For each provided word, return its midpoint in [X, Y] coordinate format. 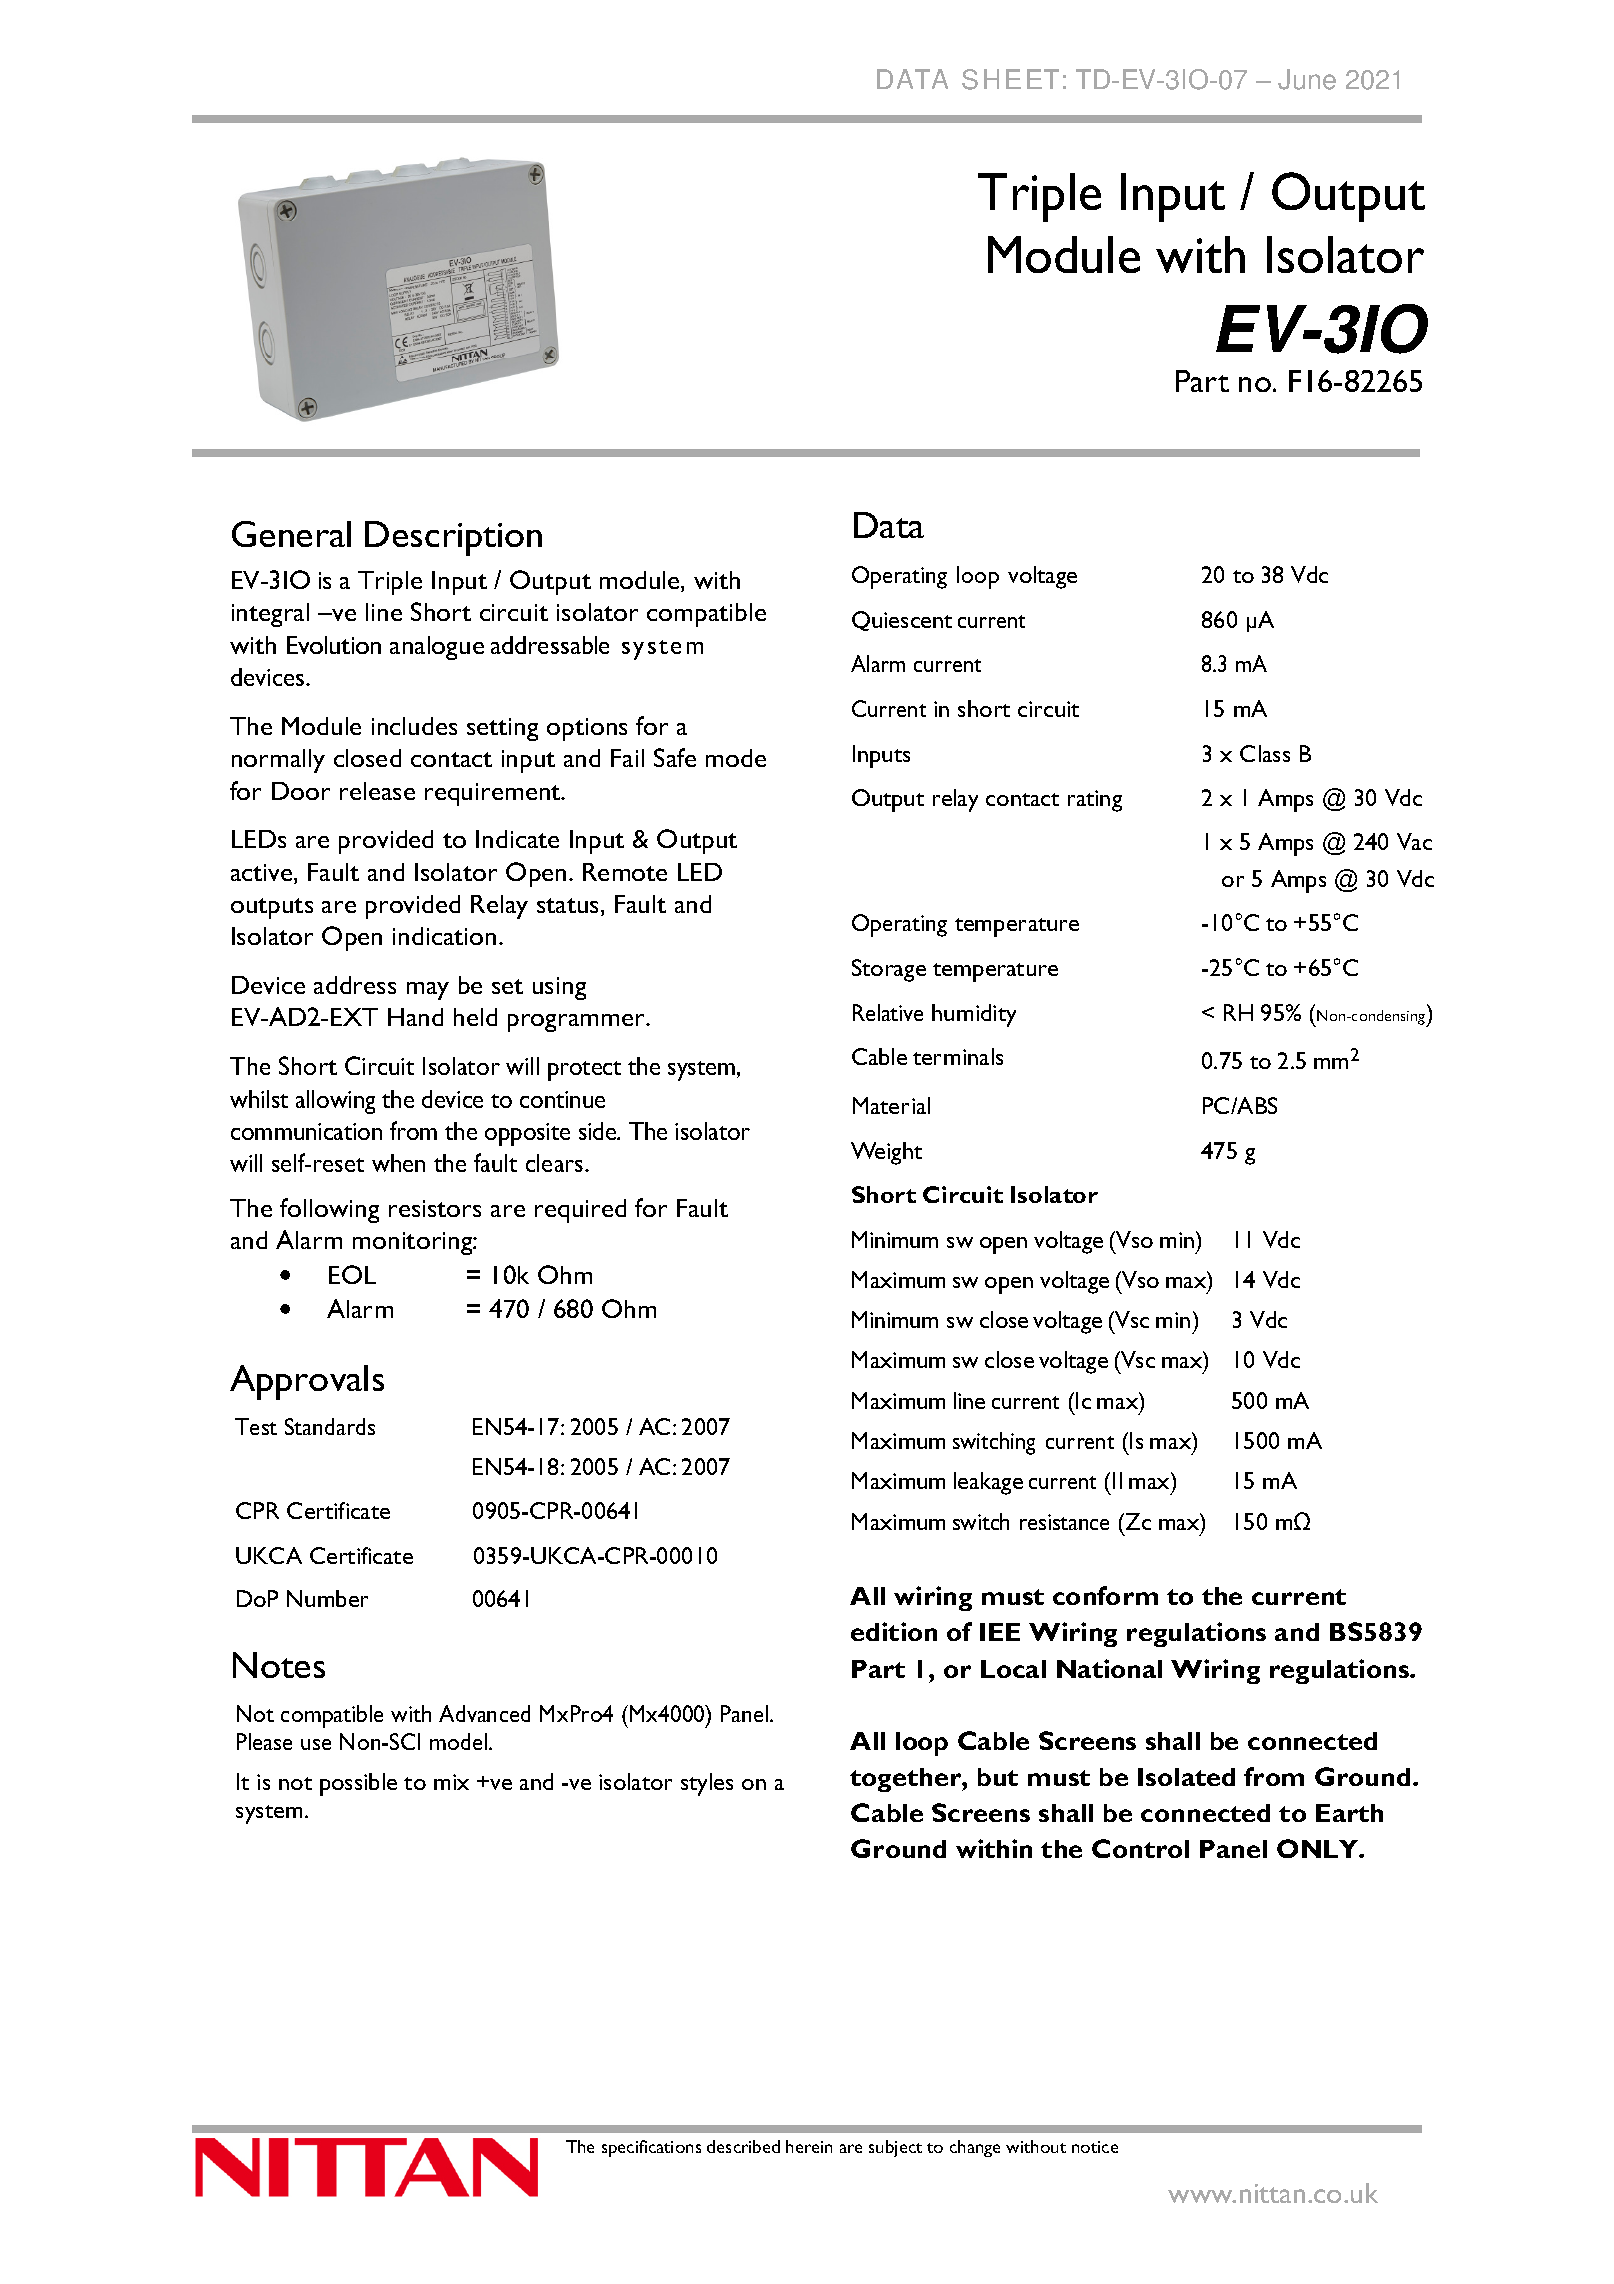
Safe [675, 757]
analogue [437, 648]
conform [1105, 1595]
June [1307, 79]
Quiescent [902, 621]
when [398, 1163]
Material [891, 1105]
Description [453, 538]
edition [894, 1631]
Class [1265, 753]
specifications [651, 2148]
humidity [974, 1015]
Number [327, 1598]
